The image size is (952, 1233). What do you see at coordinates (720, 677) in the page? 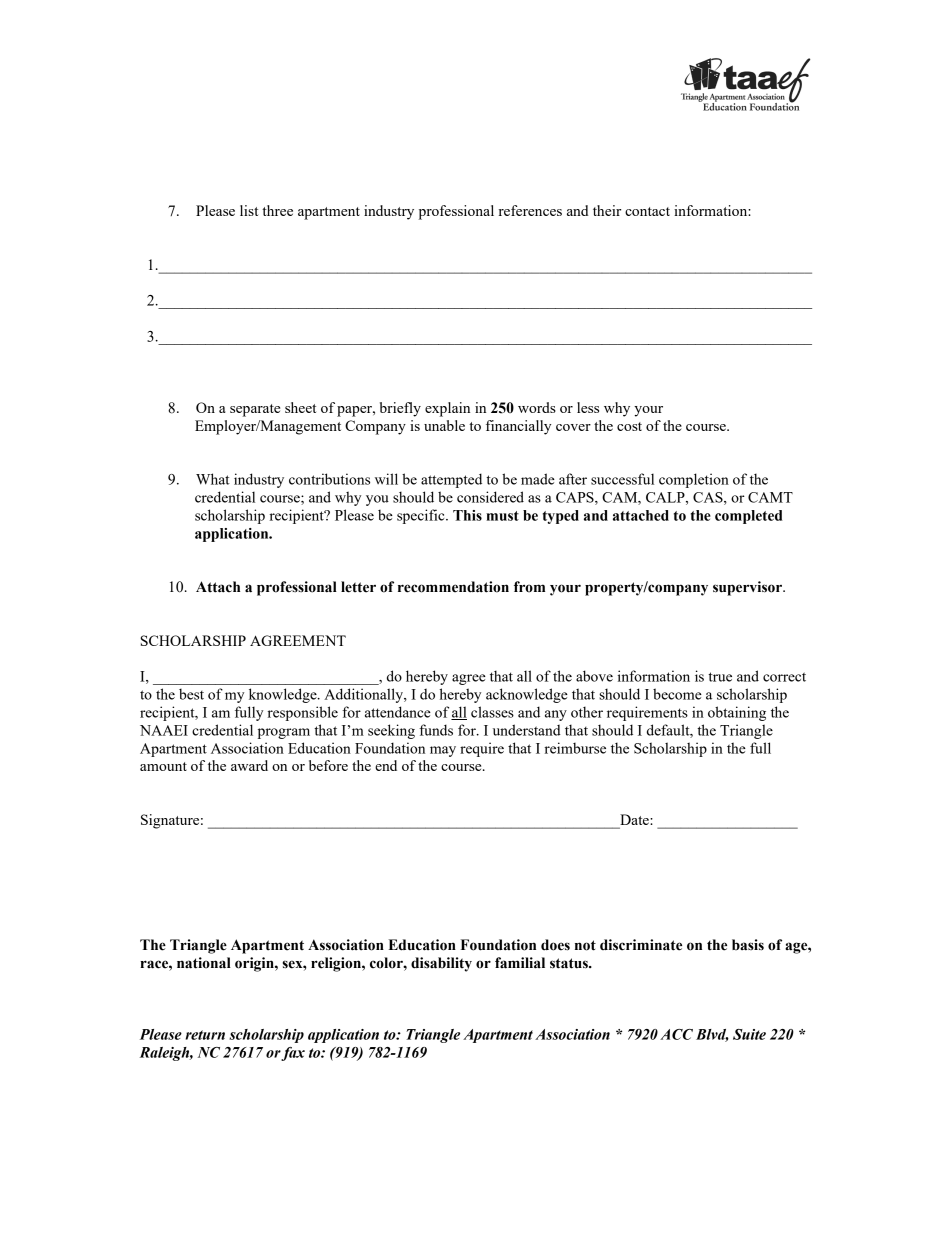
I see `true` at bounding box center [720, 677].
